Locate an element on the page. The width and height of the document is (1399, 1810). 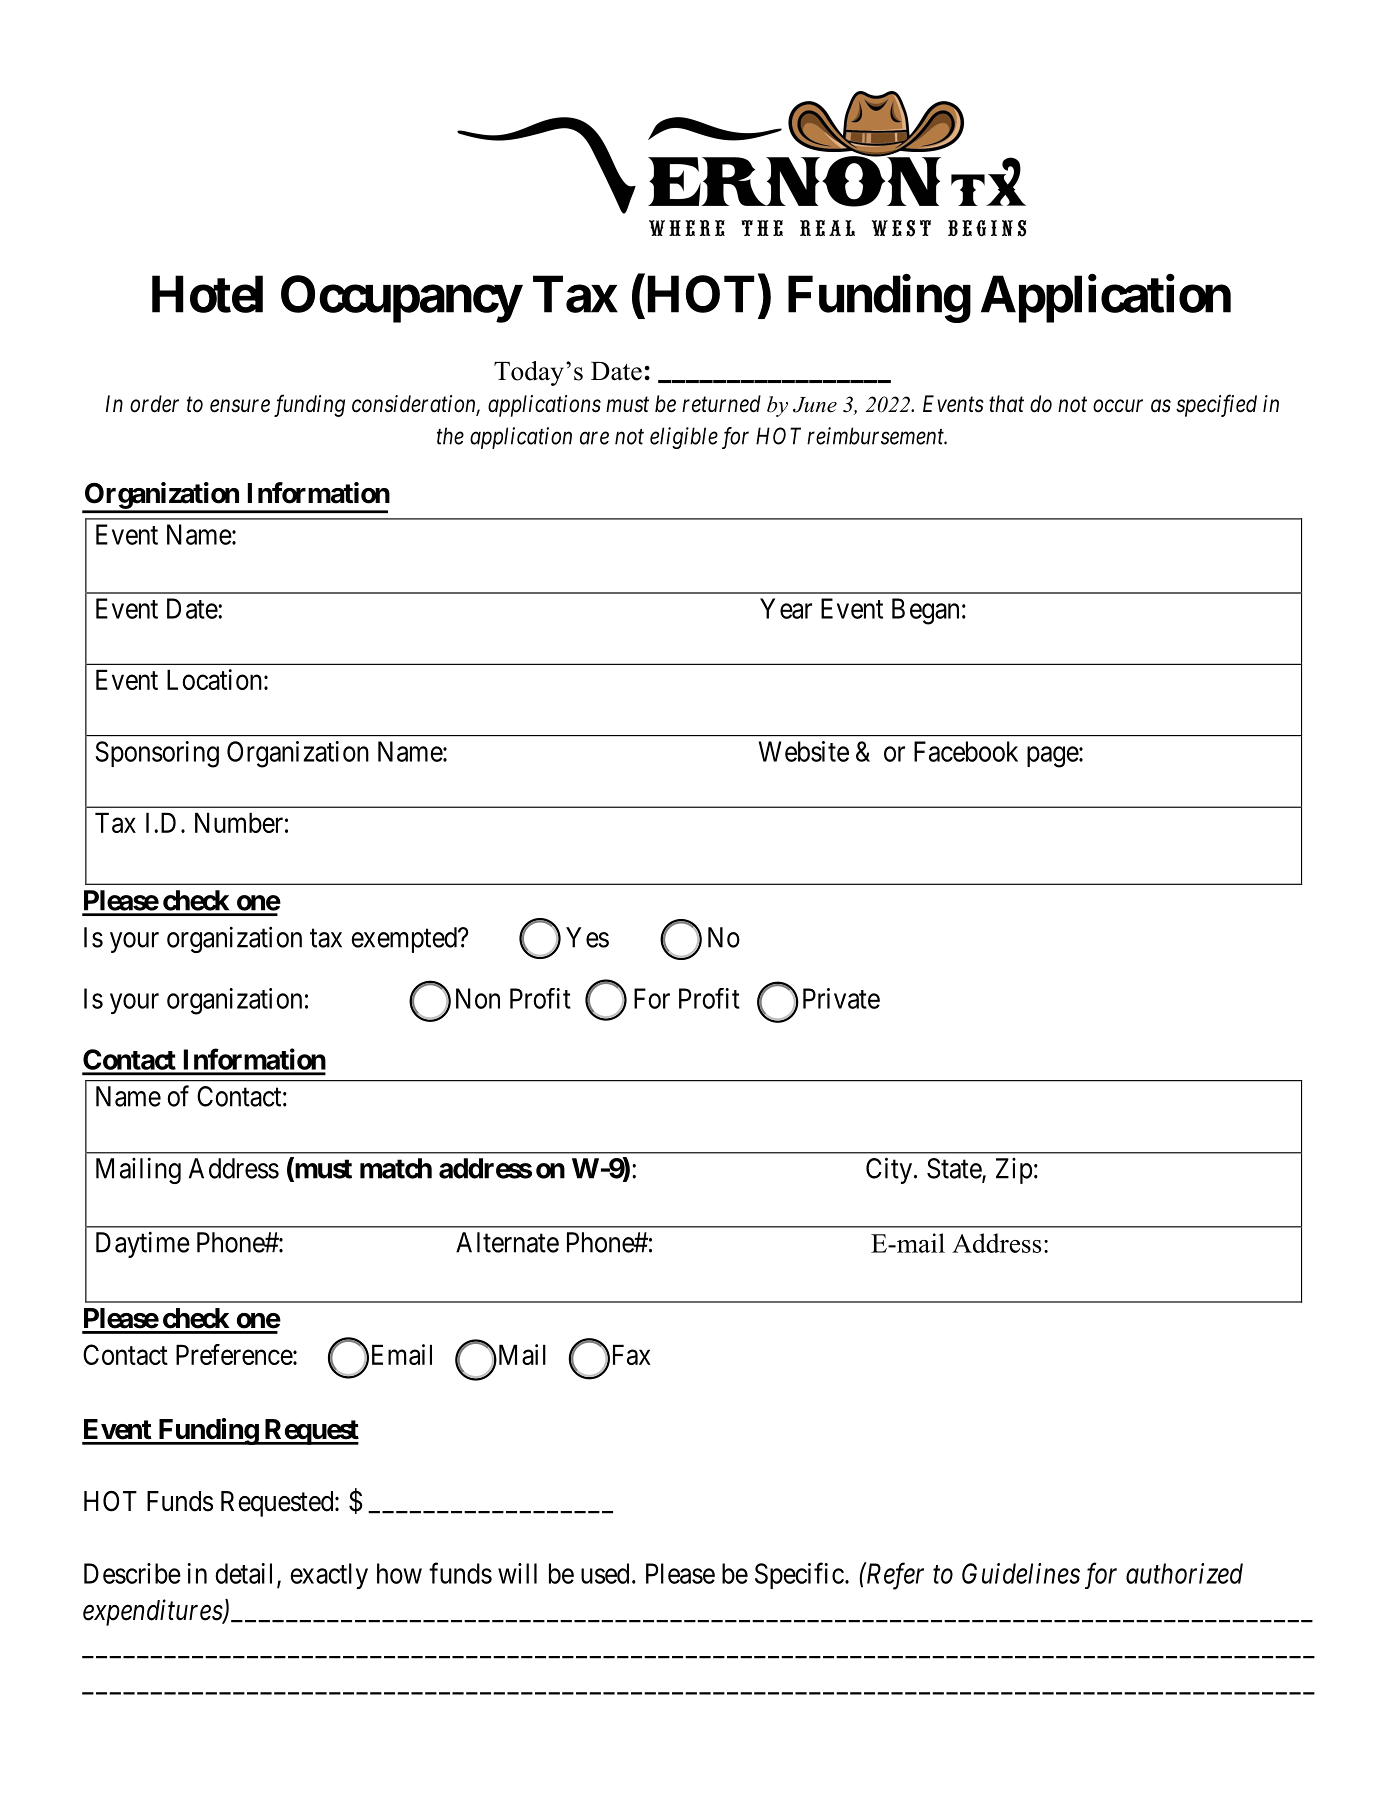
Began is located at coordinates (925, 611).
